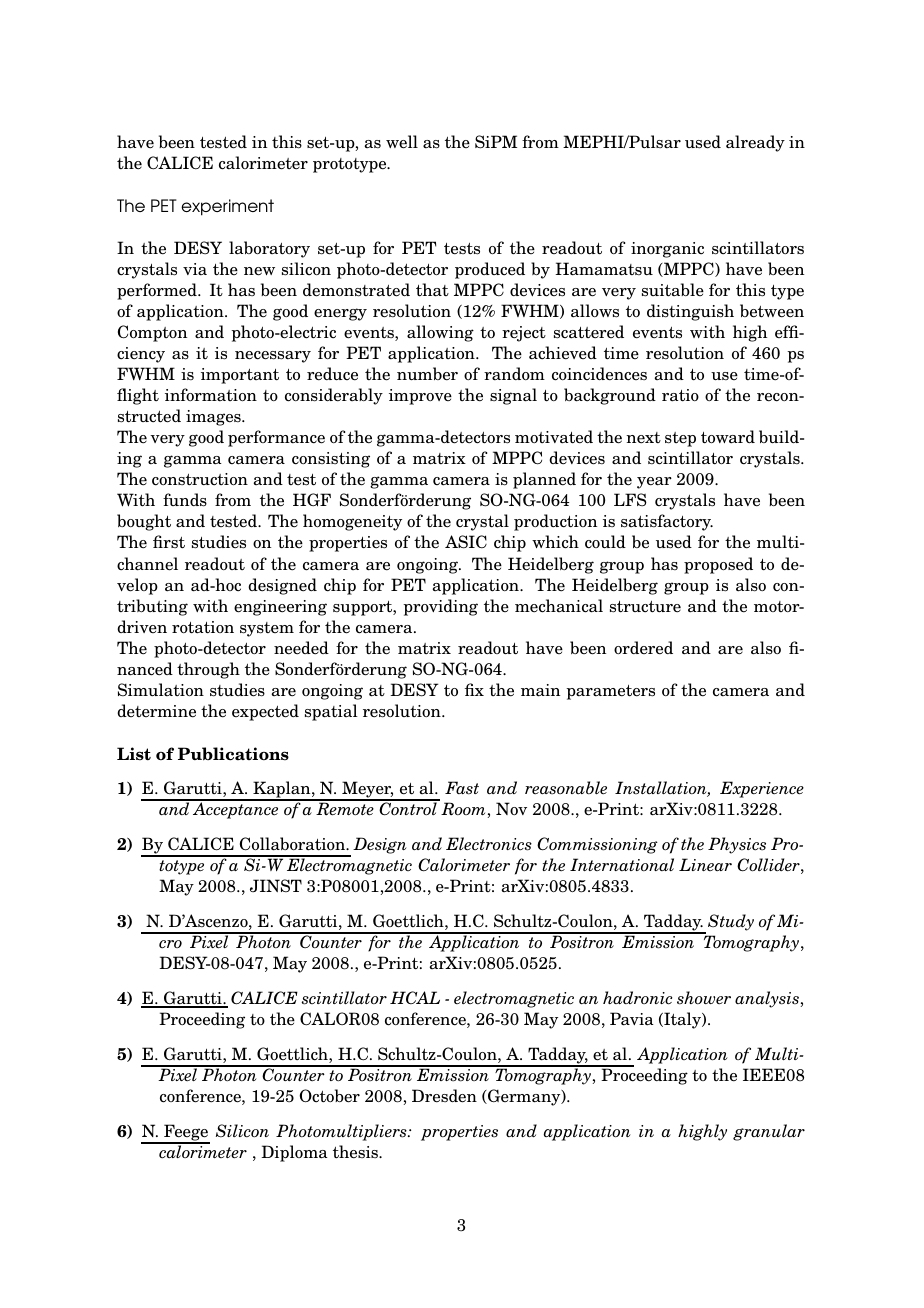 This image has height=1308, width=924. I want to click on providing, so click(440, 607).
